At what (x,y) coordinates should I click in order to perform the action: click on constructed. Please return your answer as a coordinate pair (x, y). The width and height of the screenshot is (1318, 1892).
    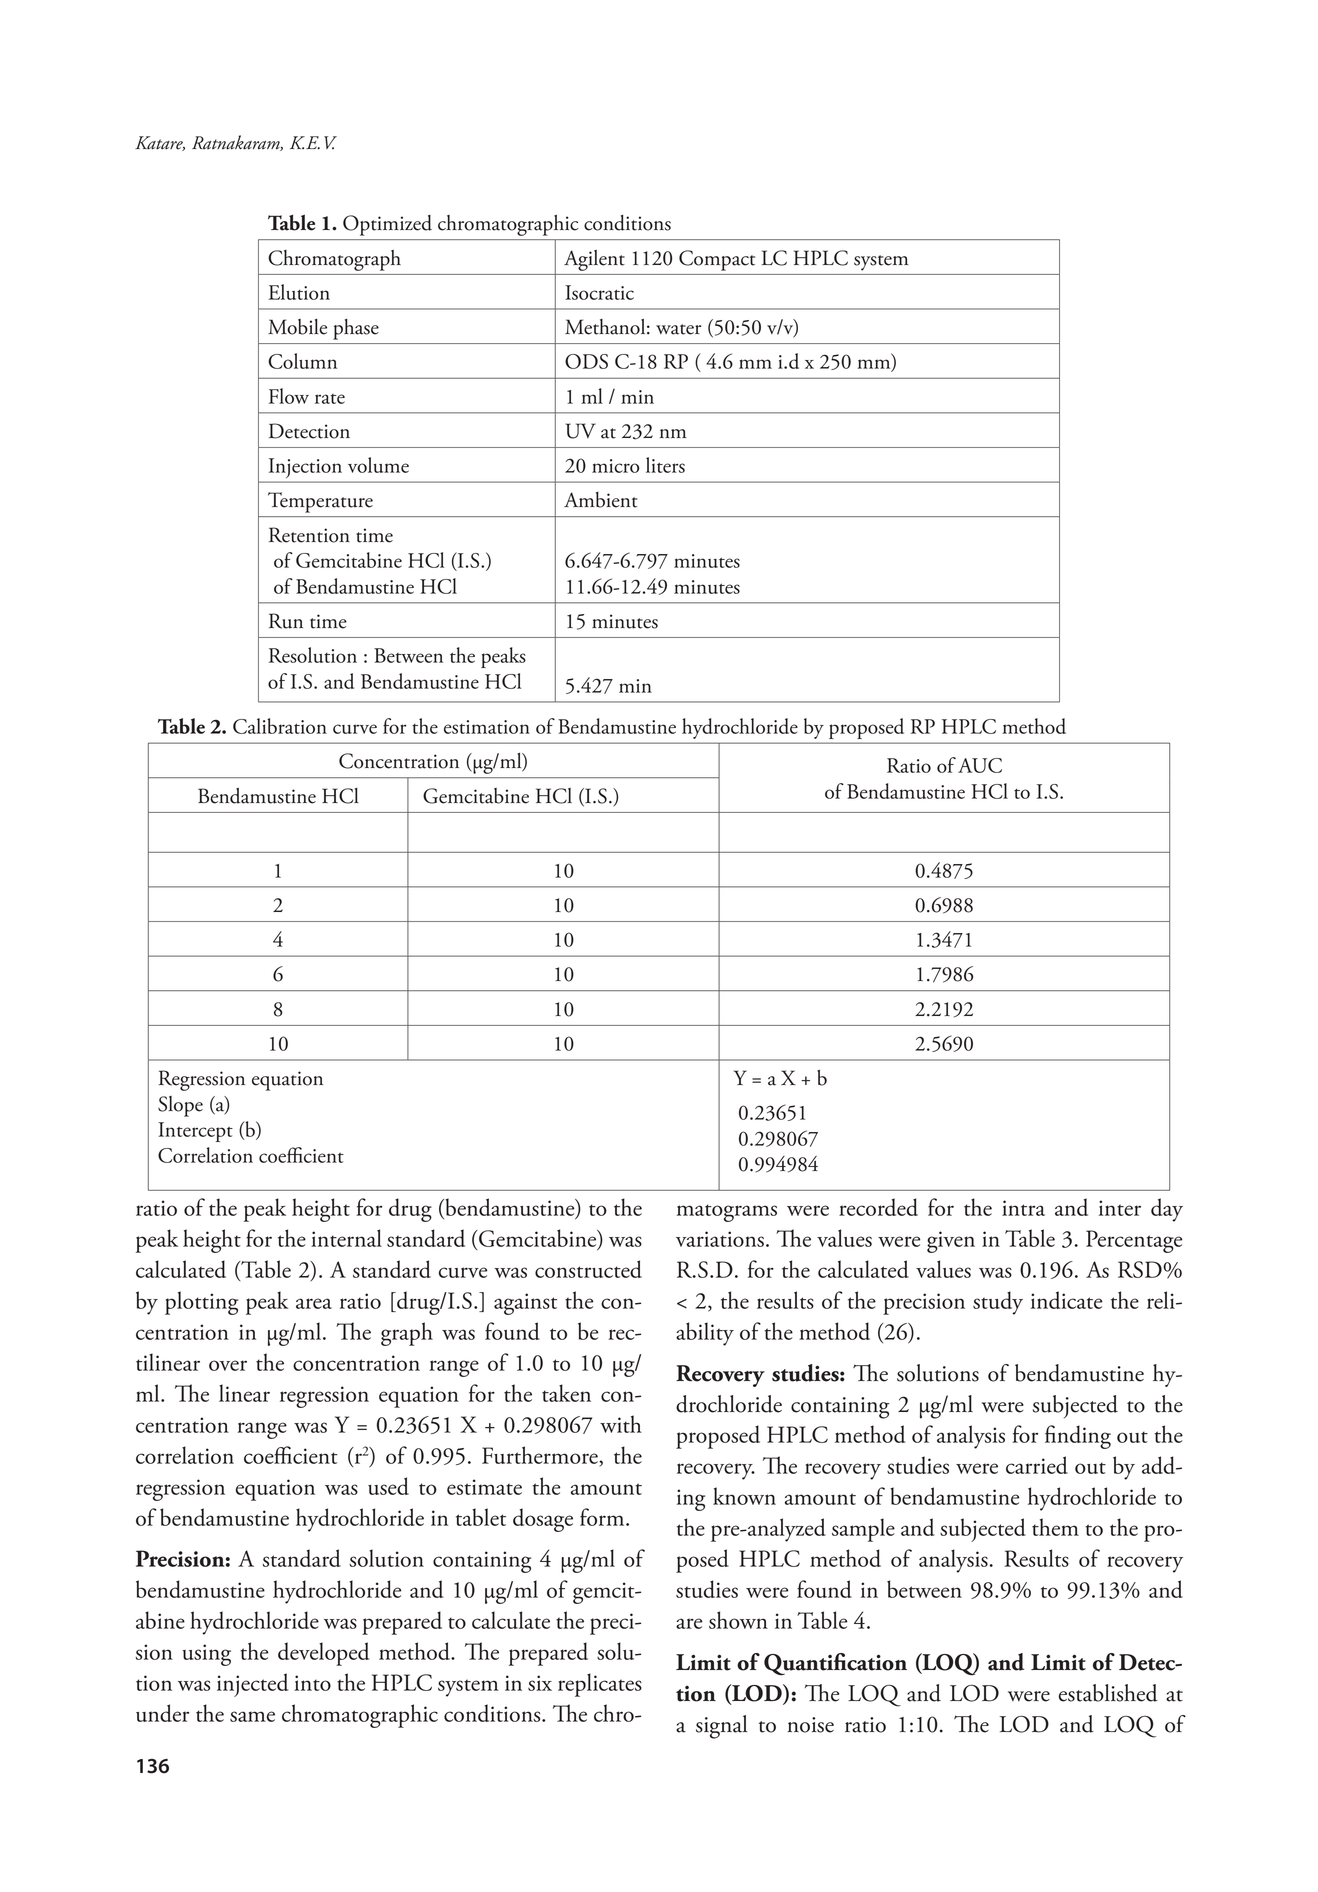
    Looking at the image, I should click on (588, 1269).
